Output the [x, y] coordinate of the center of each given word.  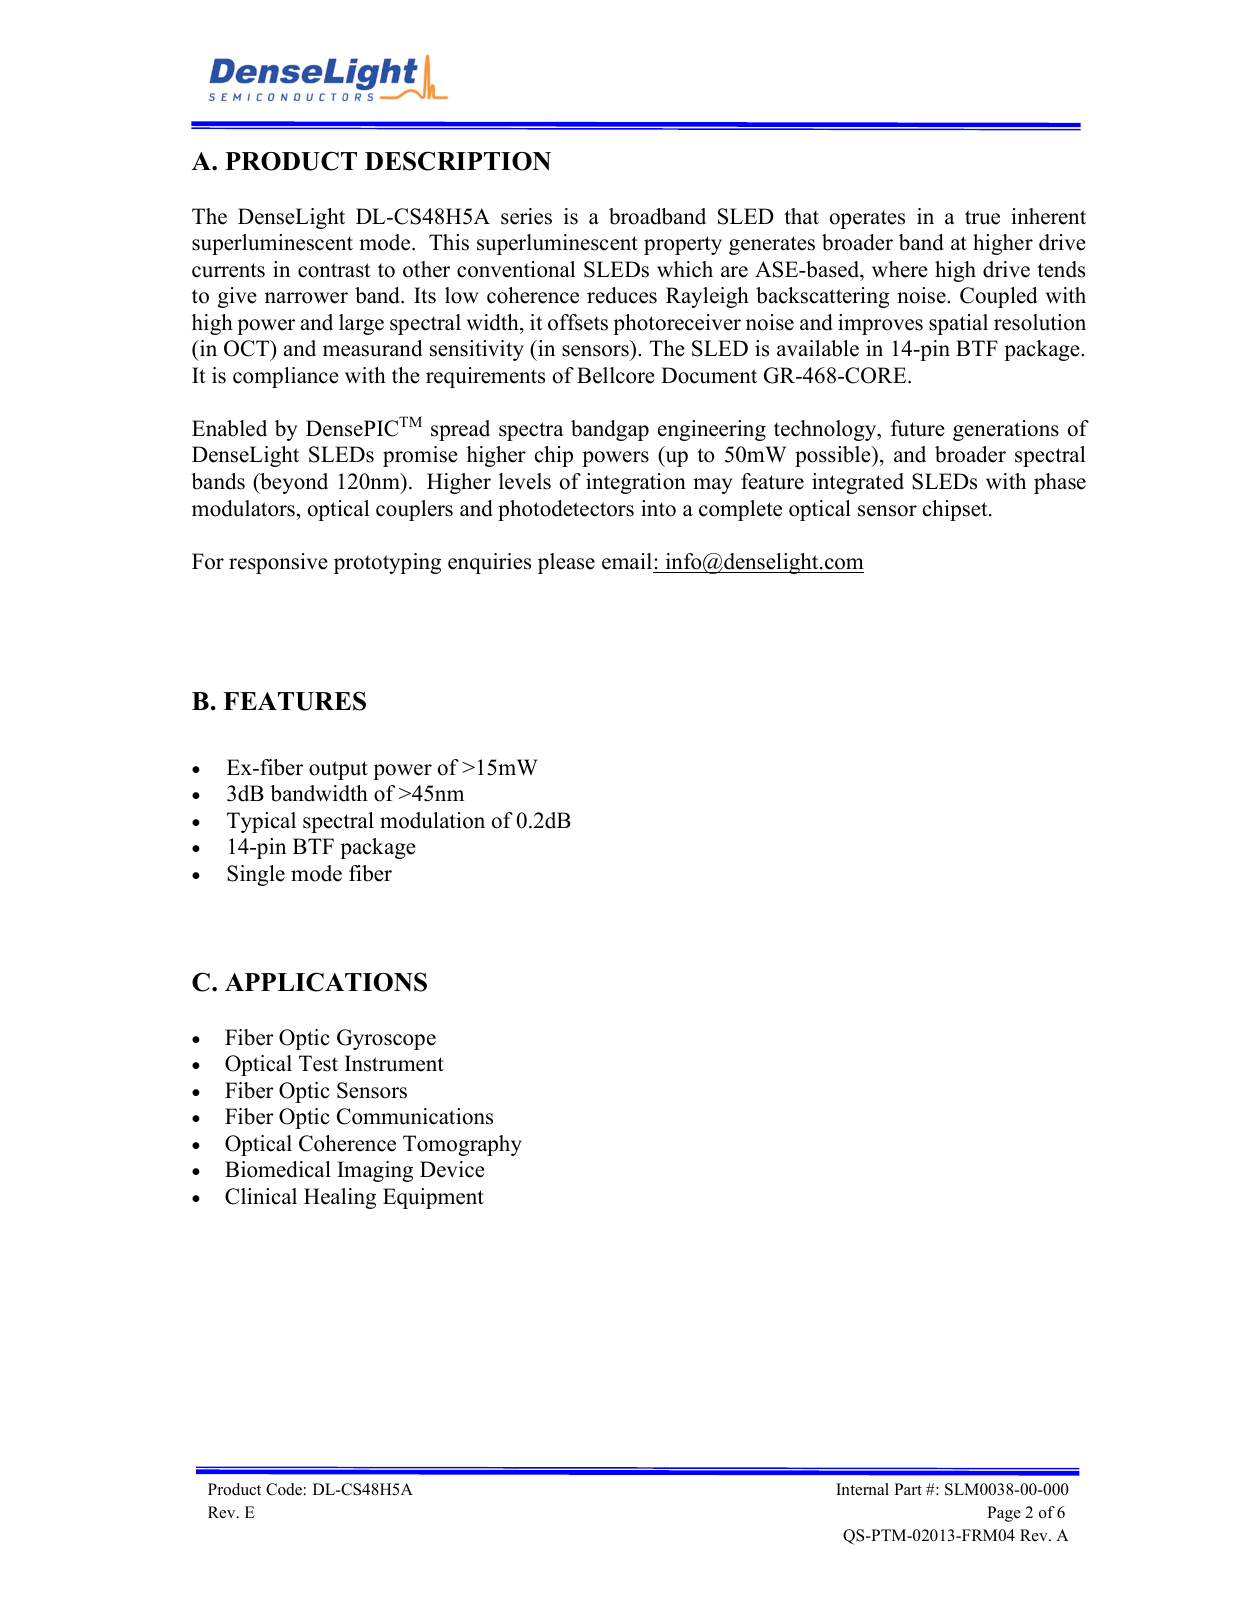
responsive [278, 563]
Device [452, 1169]
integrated [858, 483]
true [982, 217]
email [628, 561]
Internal [862, 1489]
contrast [334, 270]
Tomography [462, 1145]
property [683, 245]
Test [318, 1063]
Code [284, 1489]
